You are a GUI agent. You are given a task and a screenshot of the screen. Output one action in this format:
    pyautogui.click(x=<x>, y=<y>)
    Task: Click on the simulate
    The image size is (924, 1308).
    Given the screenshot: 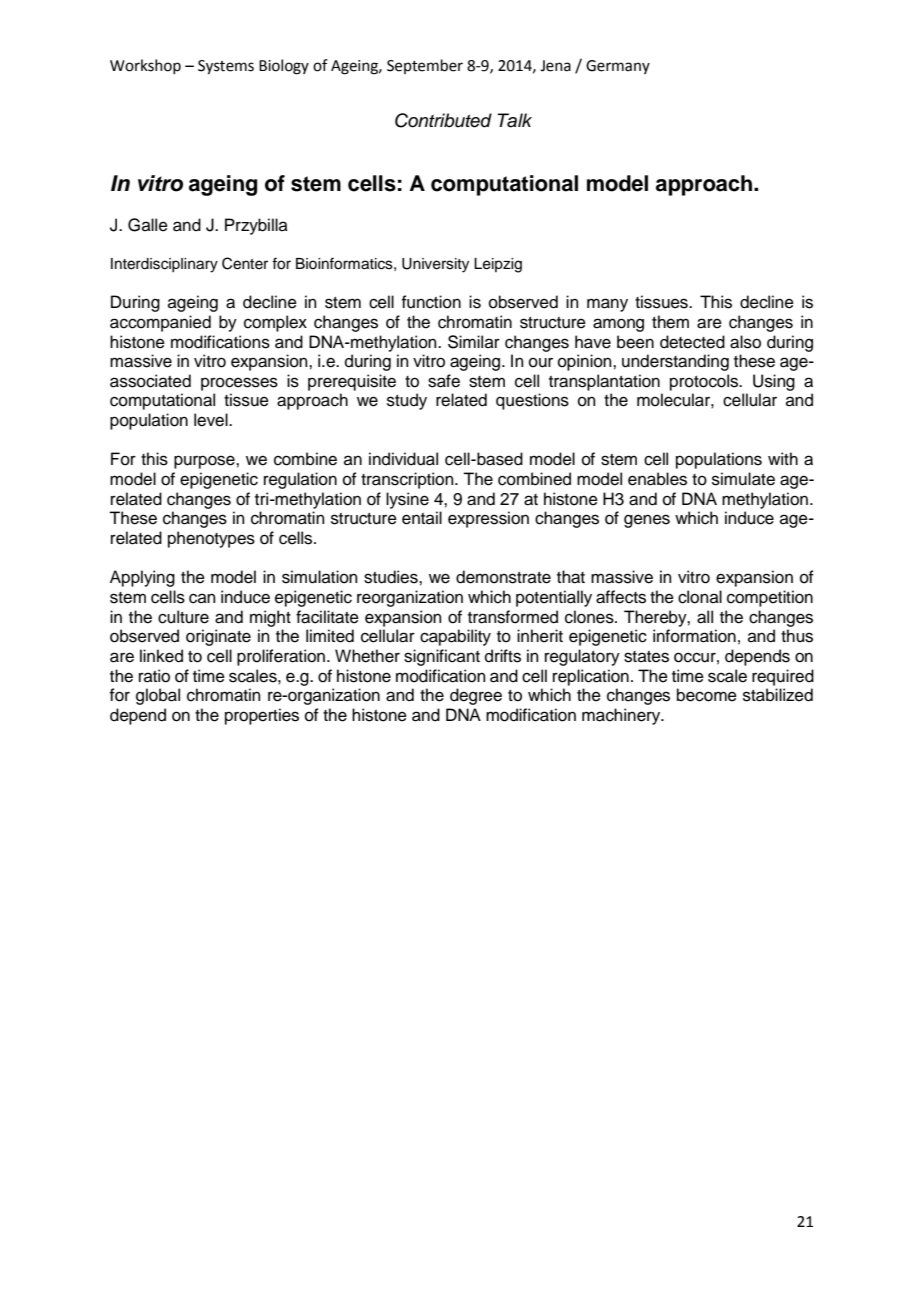 What is the action you would take?
    pyautogui.click(x=743, y=479)
